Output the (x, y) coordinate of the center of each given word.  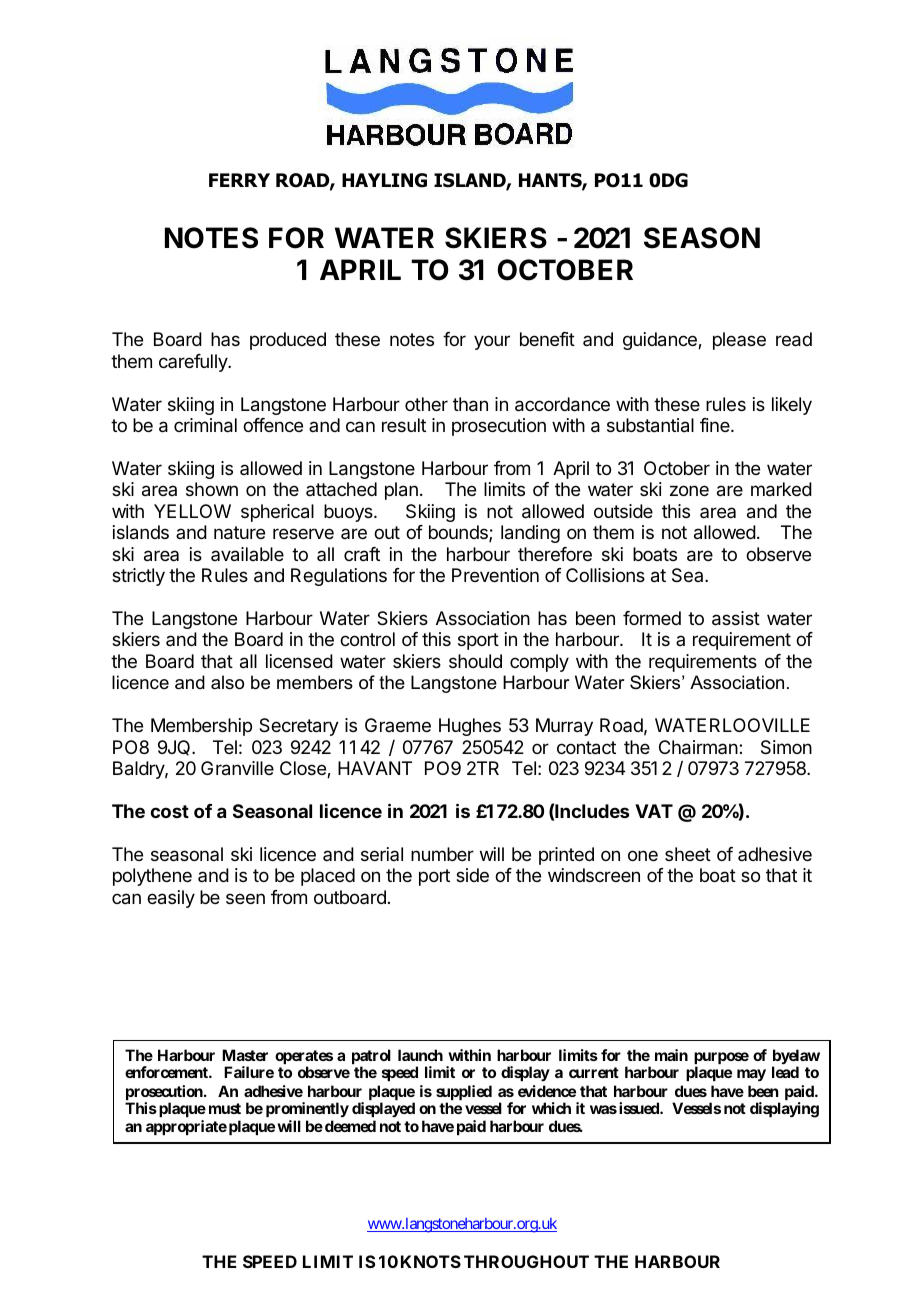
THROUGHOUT (526, 1261)
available (247, 554)
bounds (459, 533)
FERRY (239, 180)
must (225, 1108)
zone (689, 490)
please (739, 341)
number (442, 854)
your (492, 342)
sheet (688, 854)
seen (245, 898)
